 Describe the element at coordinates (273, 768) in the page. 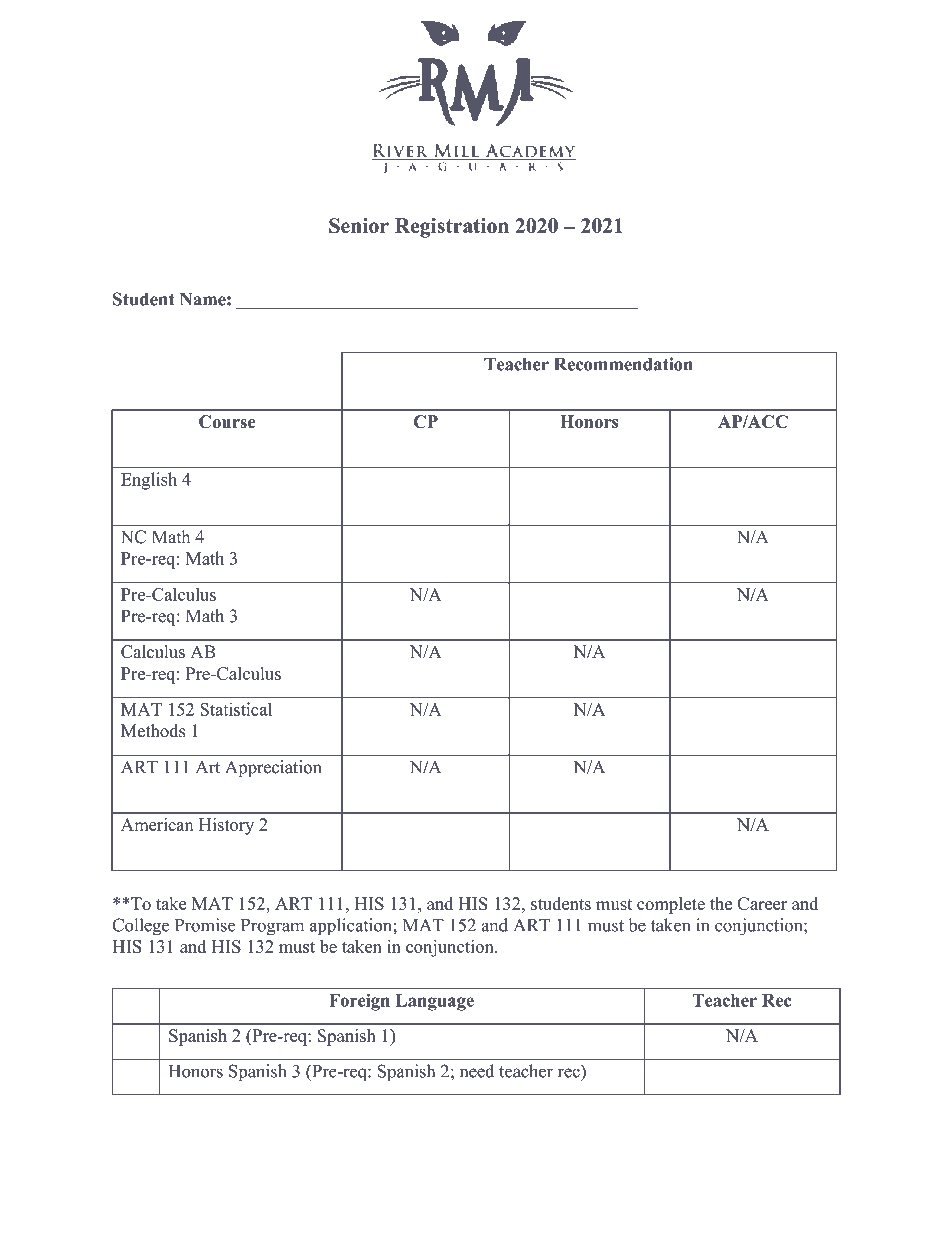

I see `Appreciation` at that location.
